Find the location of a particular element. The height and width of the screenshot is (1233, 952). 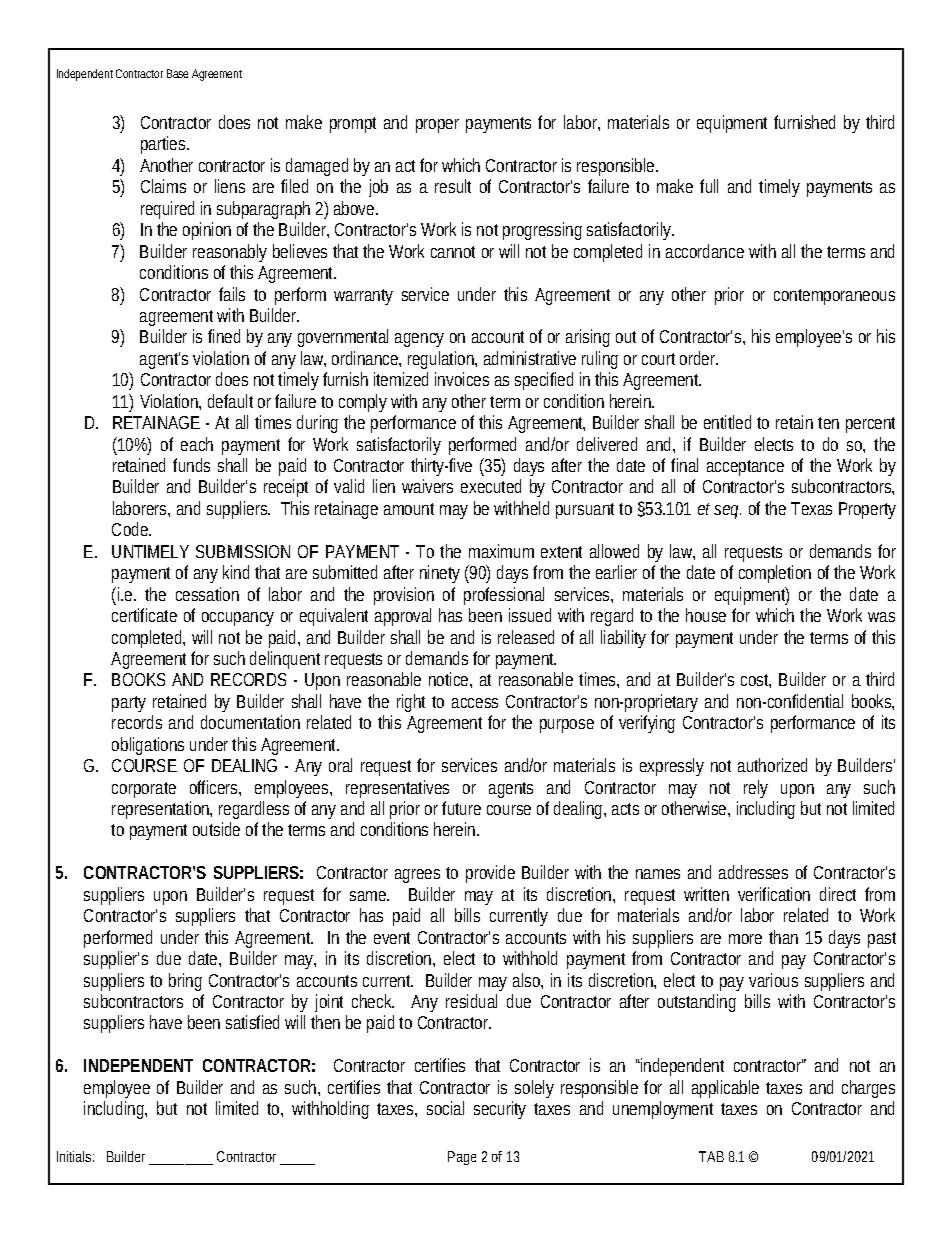

full is located at coordinates (709, 186).
